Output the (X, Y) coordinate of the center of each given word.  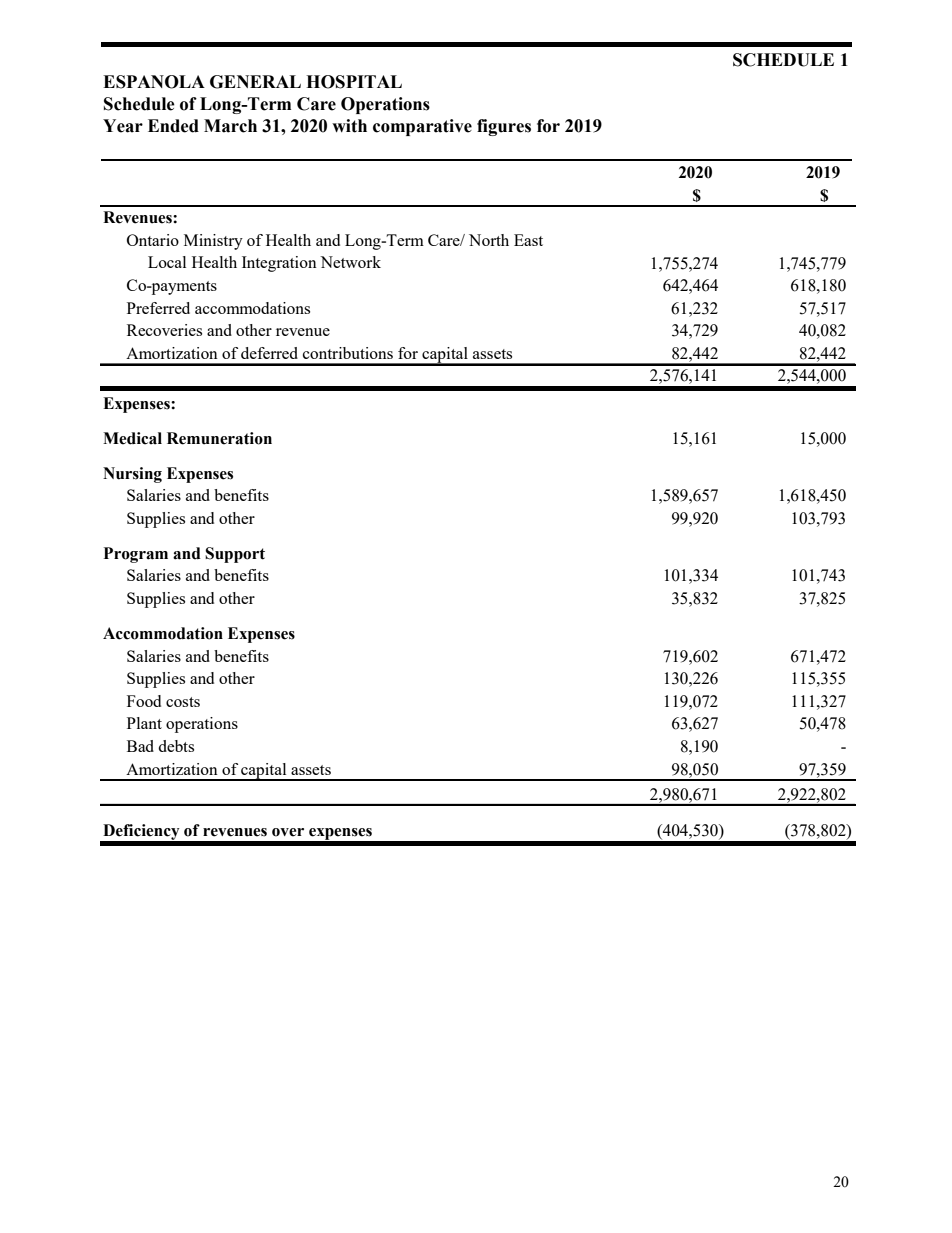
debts (176, 746)
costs (183, 702)
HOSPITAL (354, 82)
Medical (132, 438)
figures (504, 127)
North (489, 240)
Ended (173, 126)
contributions (348, 353)
